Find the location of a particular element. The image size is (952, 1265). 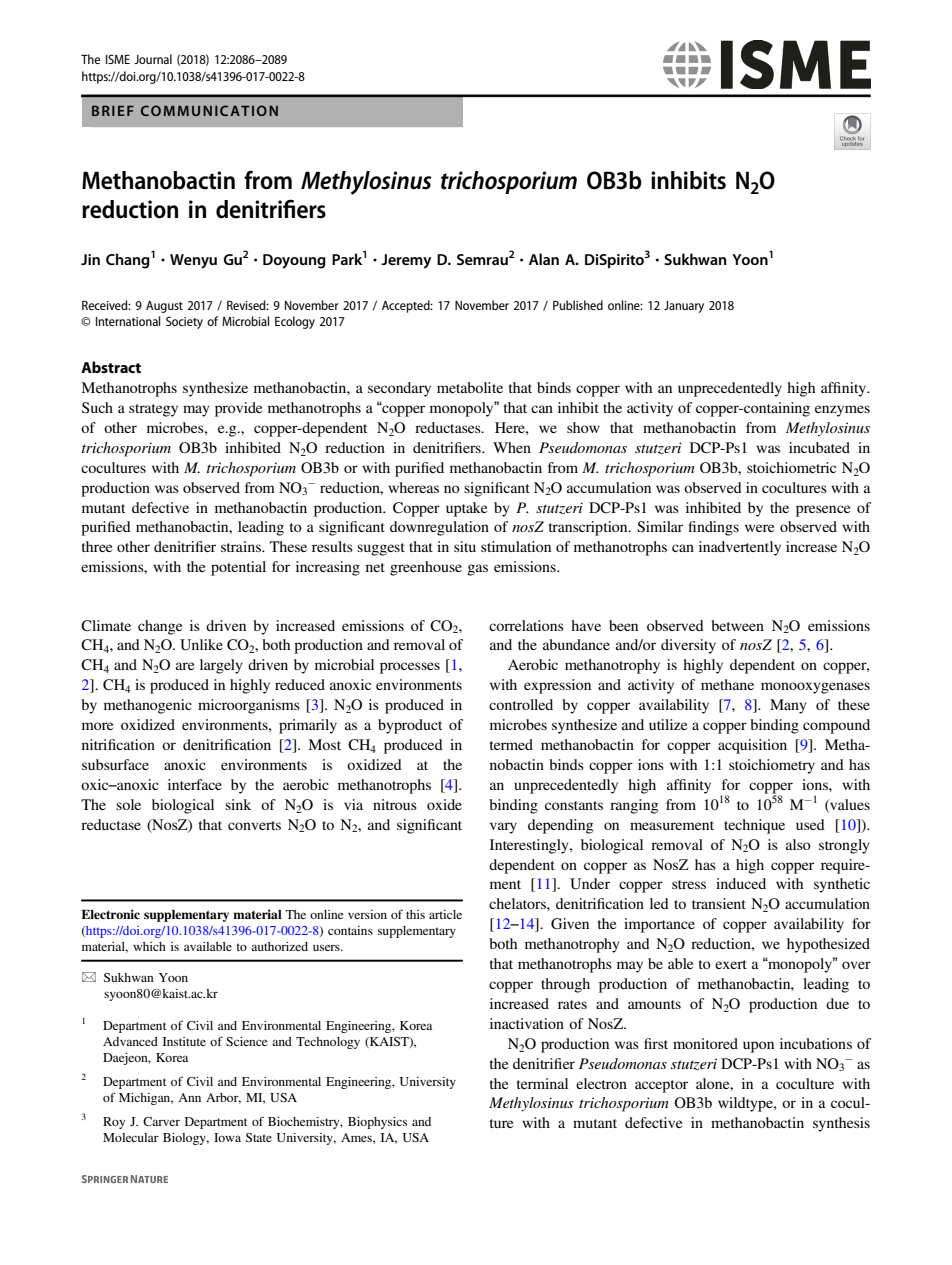

COMMUNICATION is located at coordinates (209, 110).
